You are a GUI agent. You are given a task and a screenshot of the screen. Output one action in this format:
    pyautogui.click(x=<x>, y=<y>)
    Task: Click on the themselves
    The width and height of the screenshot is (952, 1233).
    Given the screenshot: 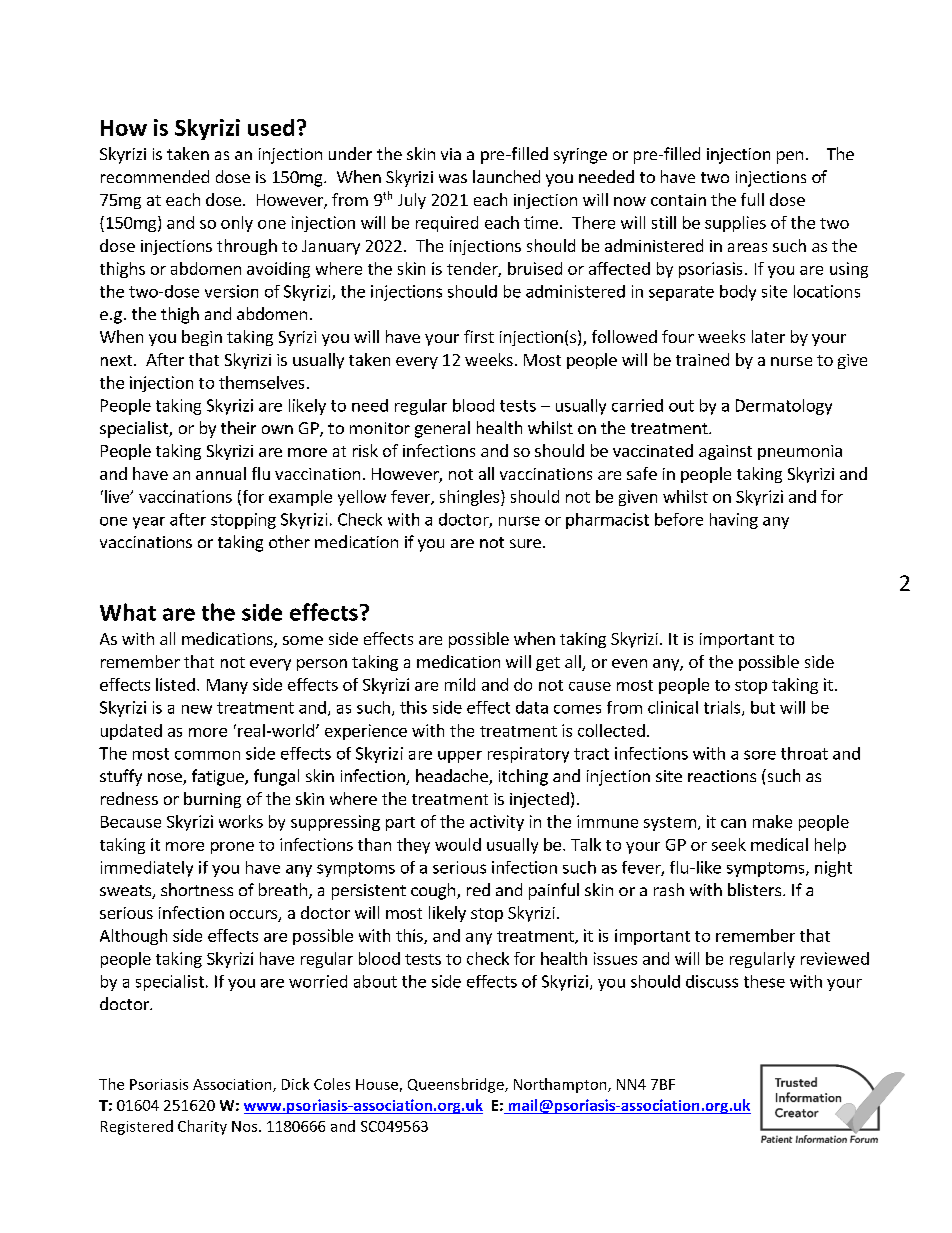 What is the action you would take?
    pyautogui.click(x=261, y=382)
